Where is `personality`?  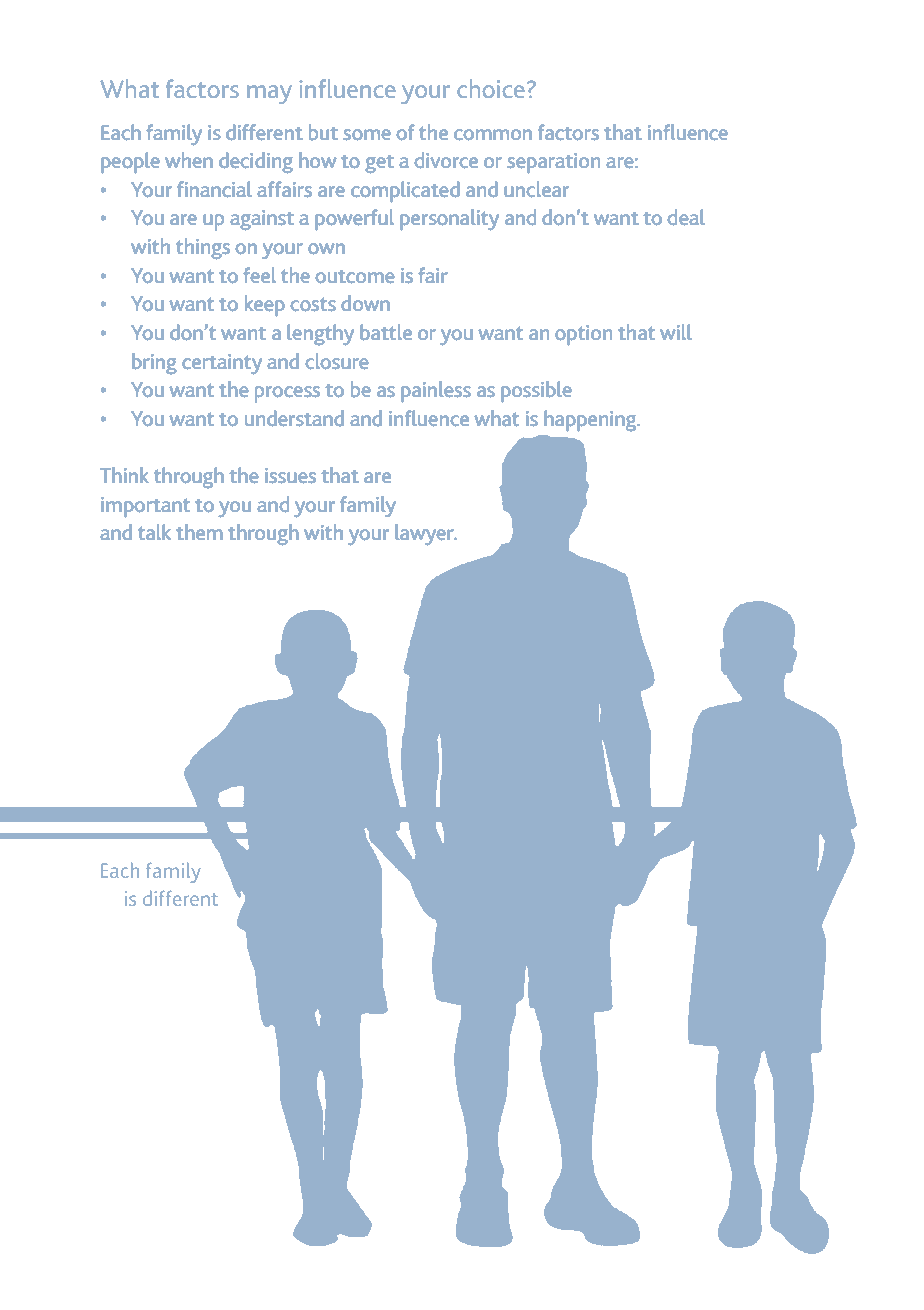
personality is located at coordinates (449, 220).
